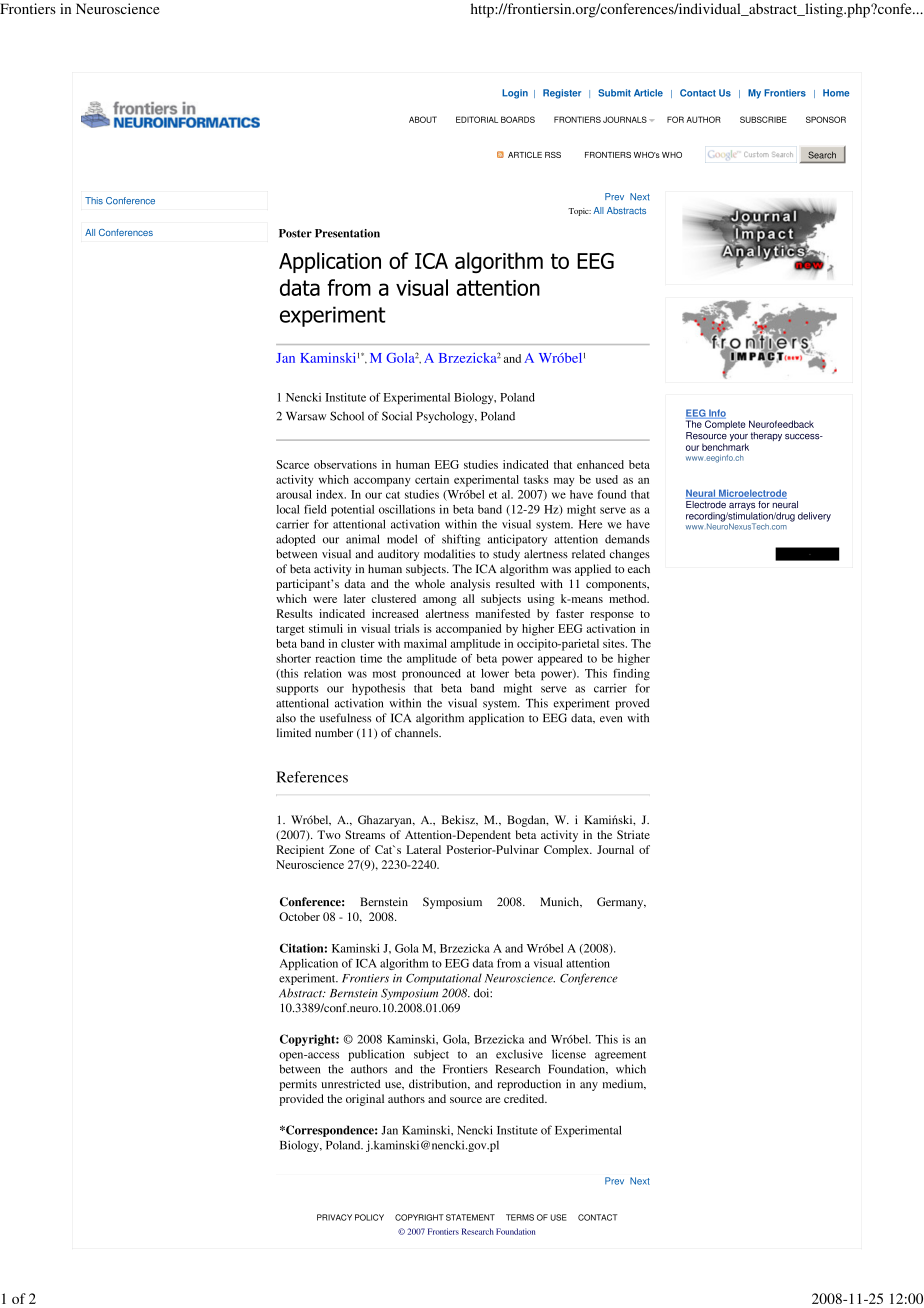 The height and width of the document is (1308, 924). Describe the element at coordinates (560, 660) in the document. I see `appeared` at that location.
